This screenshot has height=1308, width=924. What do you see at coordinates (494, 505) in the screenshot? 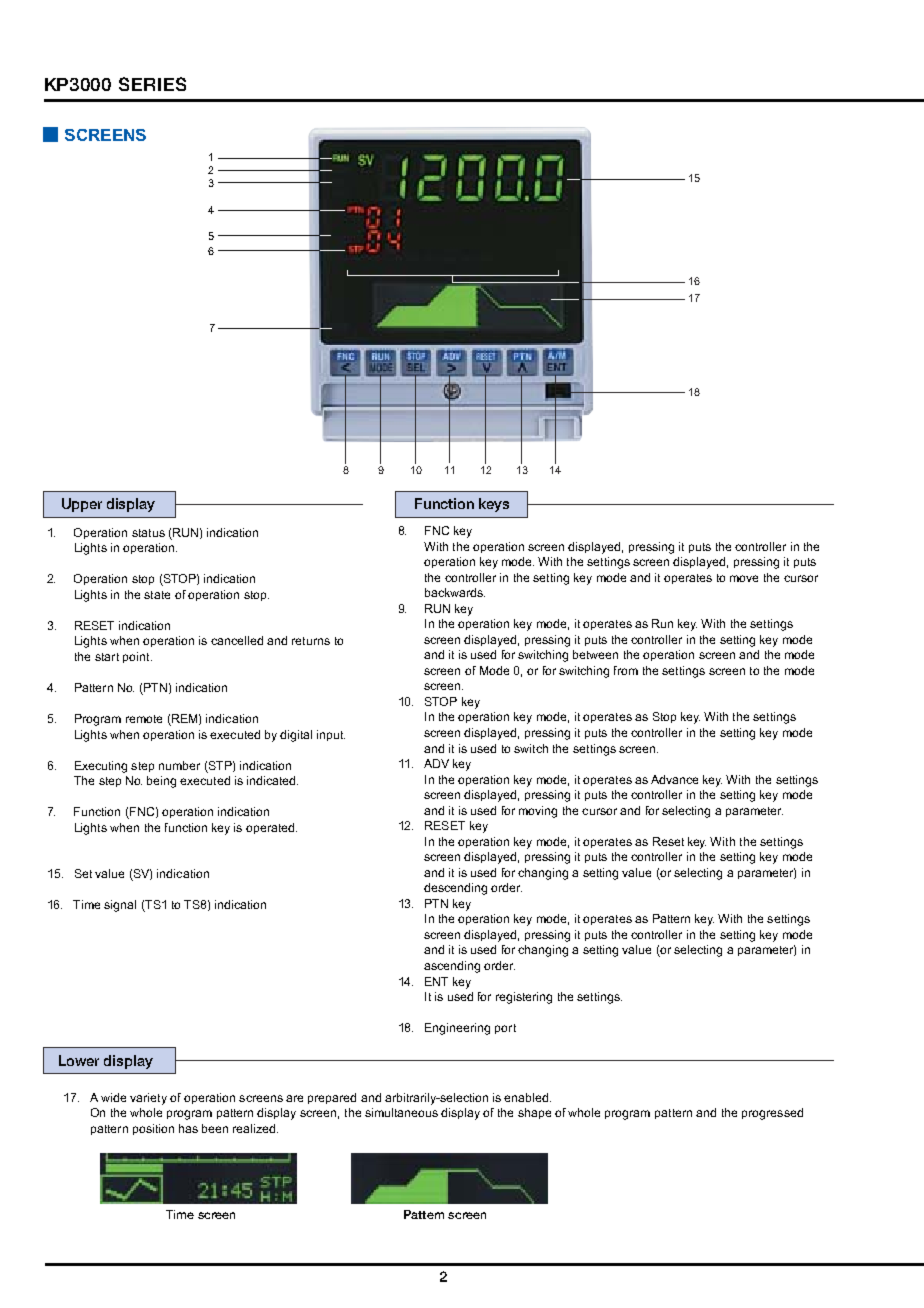
I see `keys` at bounding box center [494, 505].
